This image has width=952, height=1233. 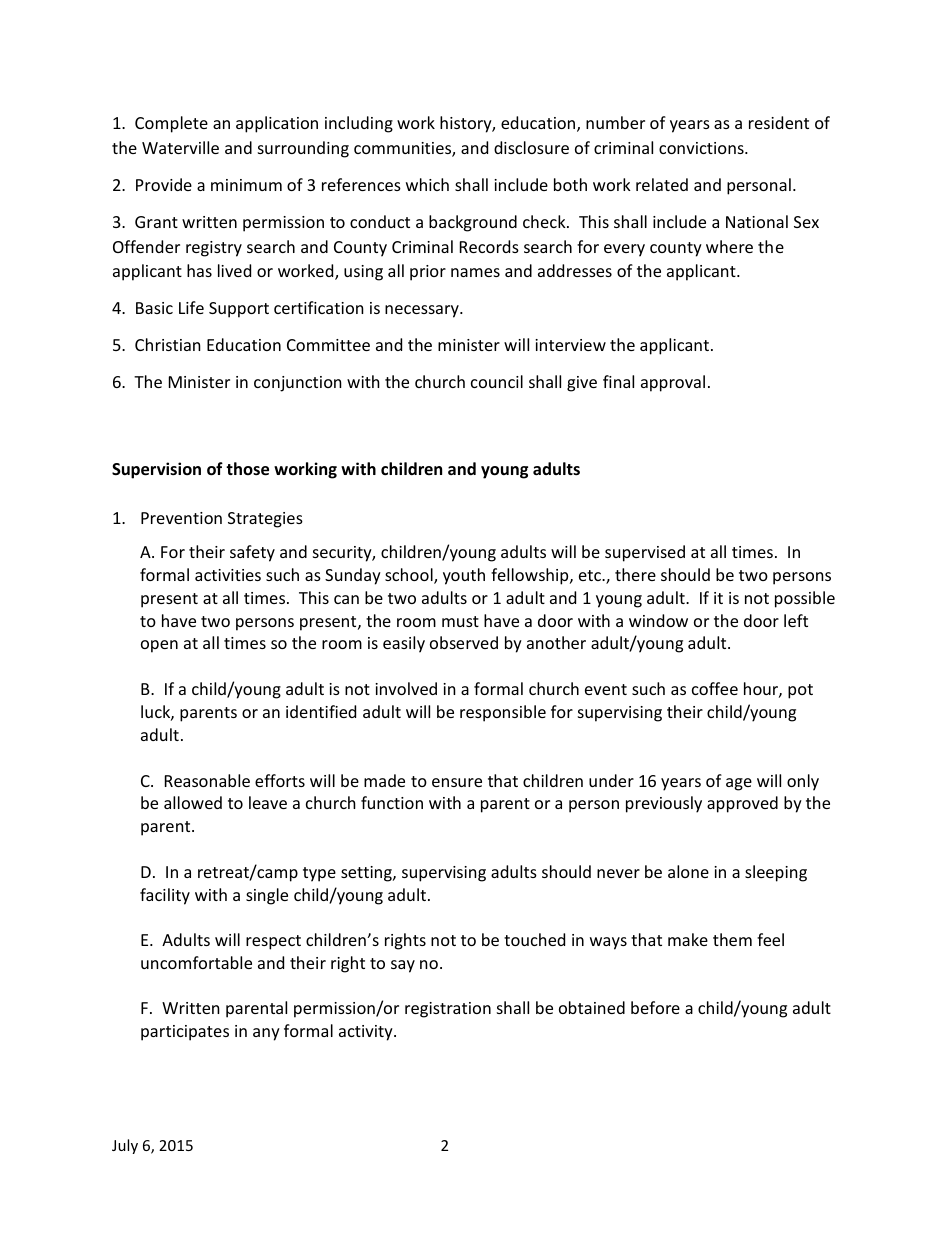 I want to click on convictions, so click(x=702, y=148).
